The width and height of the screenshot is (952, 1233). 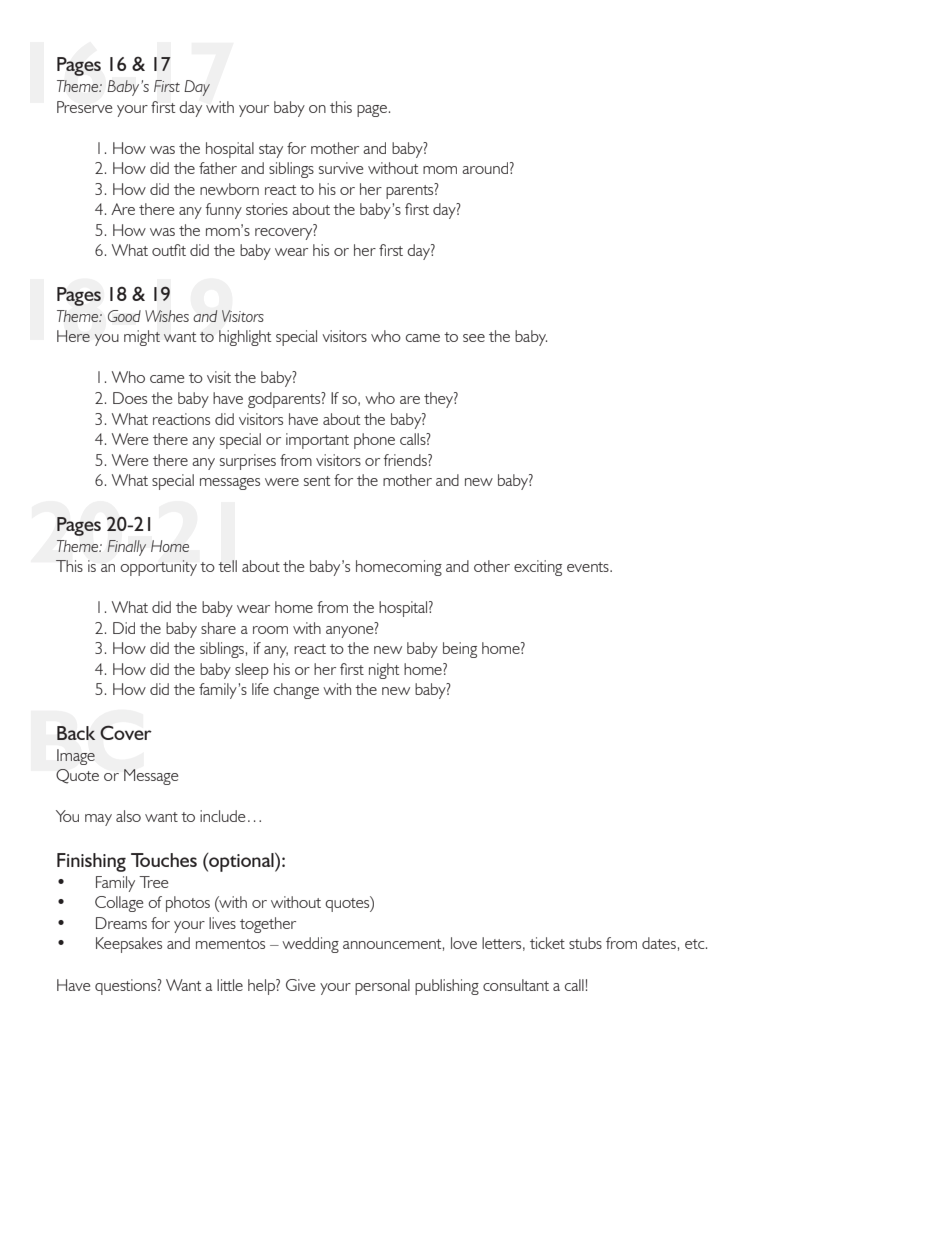 I want to click on night, so click(x=384, y=671).
